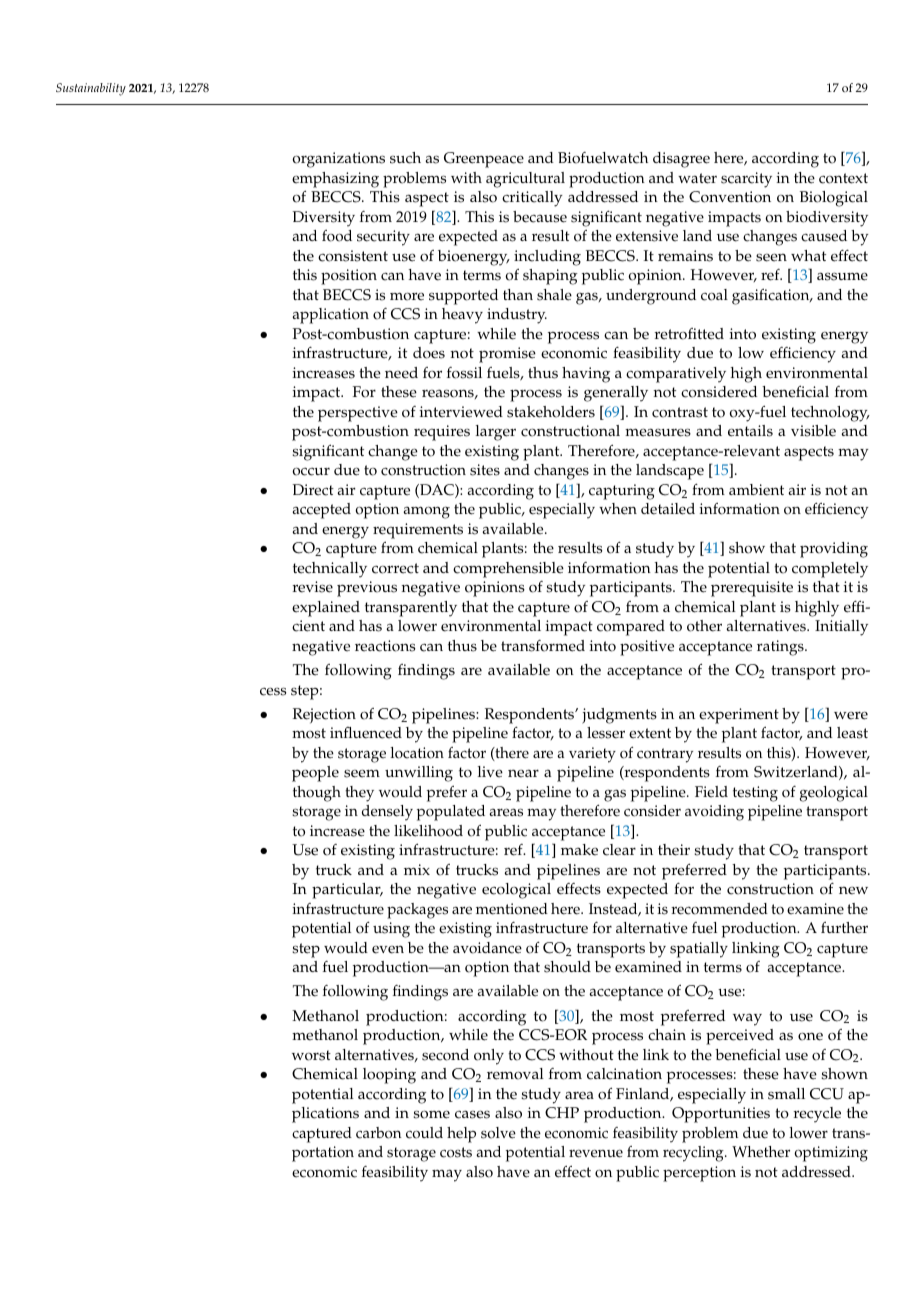 This screenshot has height=1308, width=924. What do you see at coordinates (451, 813) in the screenshot?
I see `populated` at bounding box center [451, 813].
